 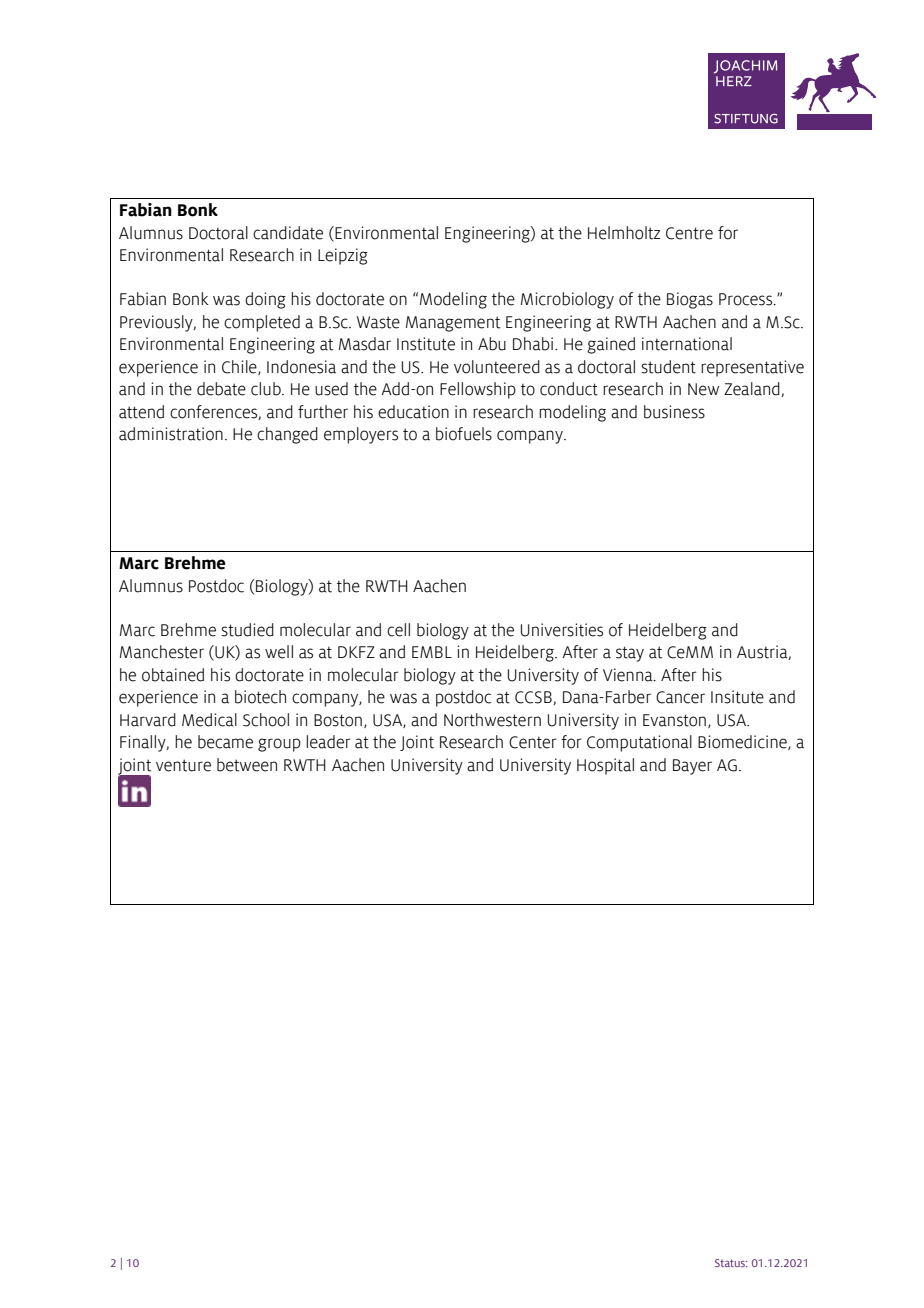 What do you see at coordinates (464, 434) in the document?
I see `biofuels` at bounding box center [464, 434].
